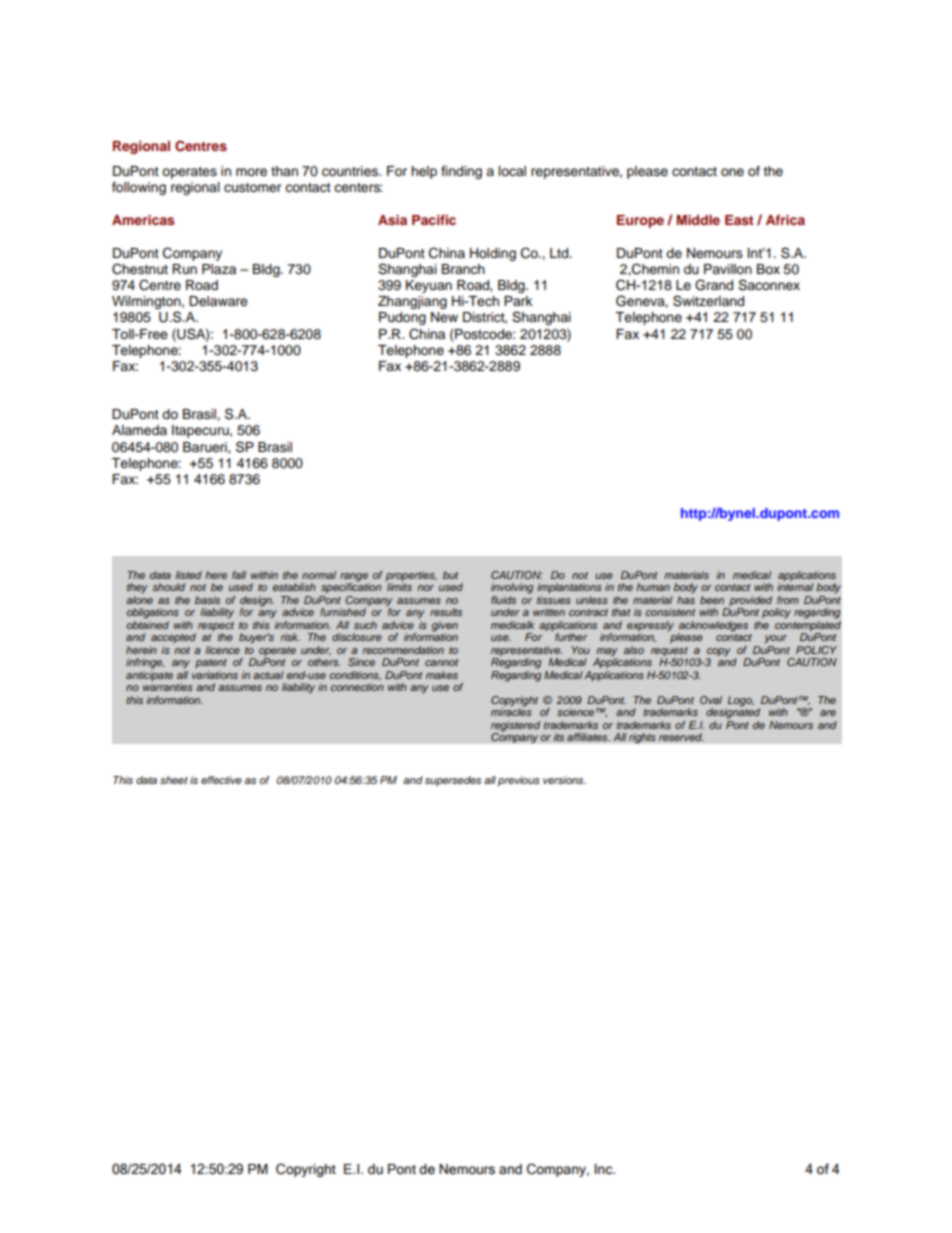 The width and height of the image is (952, 1233). Describe the element at coordinates (795, 587) in the image. I see `internal` at that location.
